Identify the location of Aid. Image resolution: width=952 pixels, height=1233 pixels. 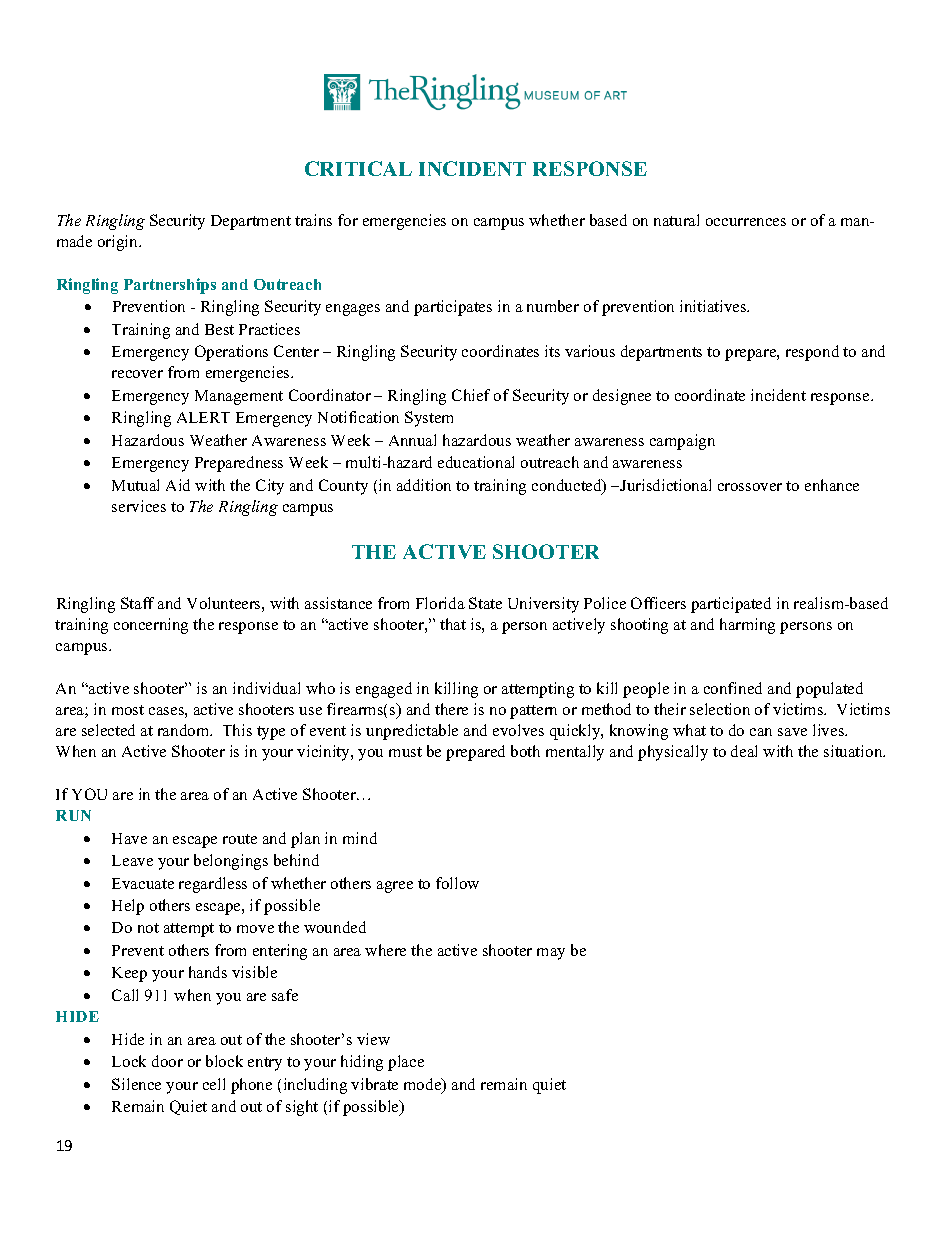
(178, 485).
